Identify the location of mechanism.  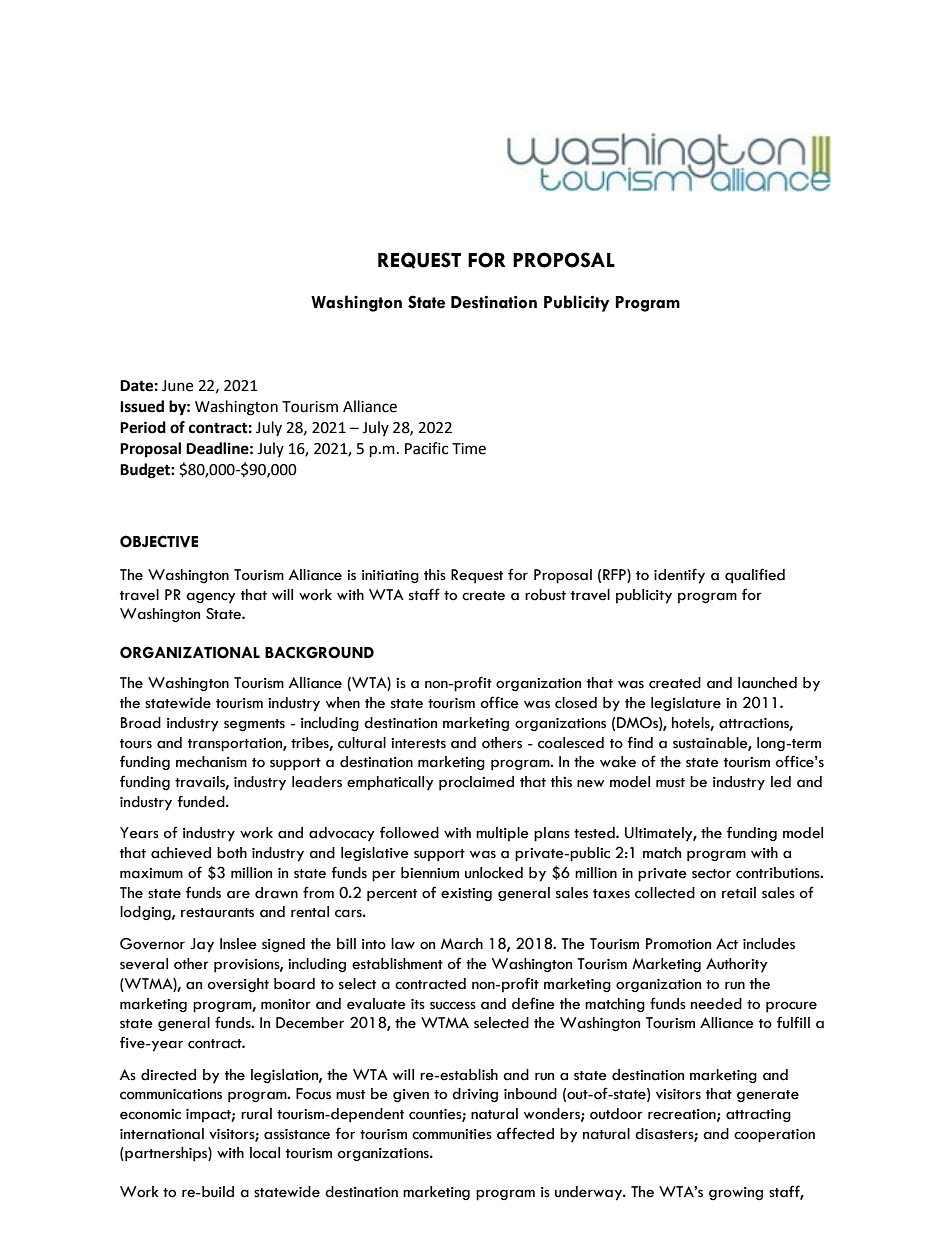
(211, 762).
